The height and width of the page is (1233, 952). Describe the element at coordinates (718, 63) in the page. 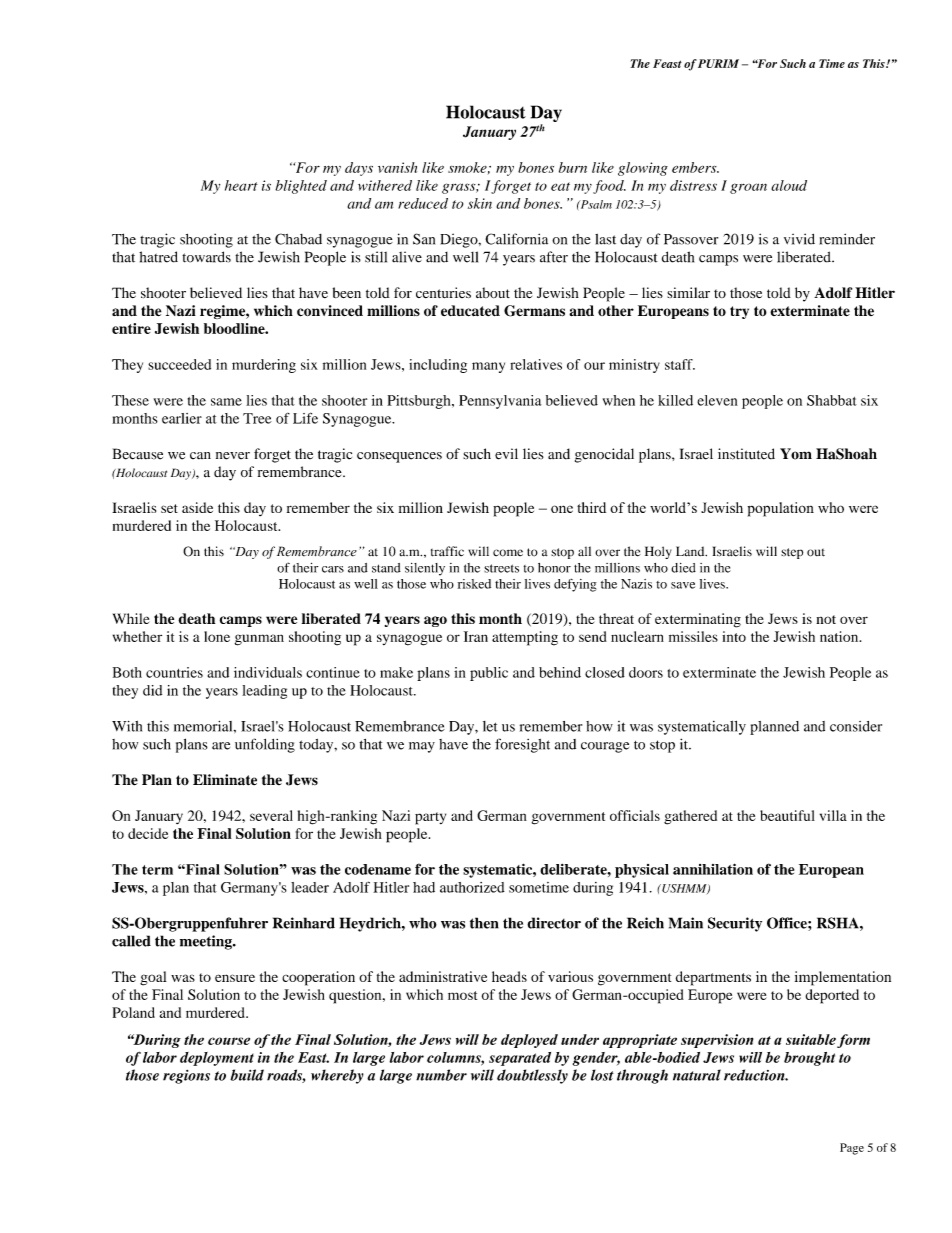

I see `PURIM` at that location.
